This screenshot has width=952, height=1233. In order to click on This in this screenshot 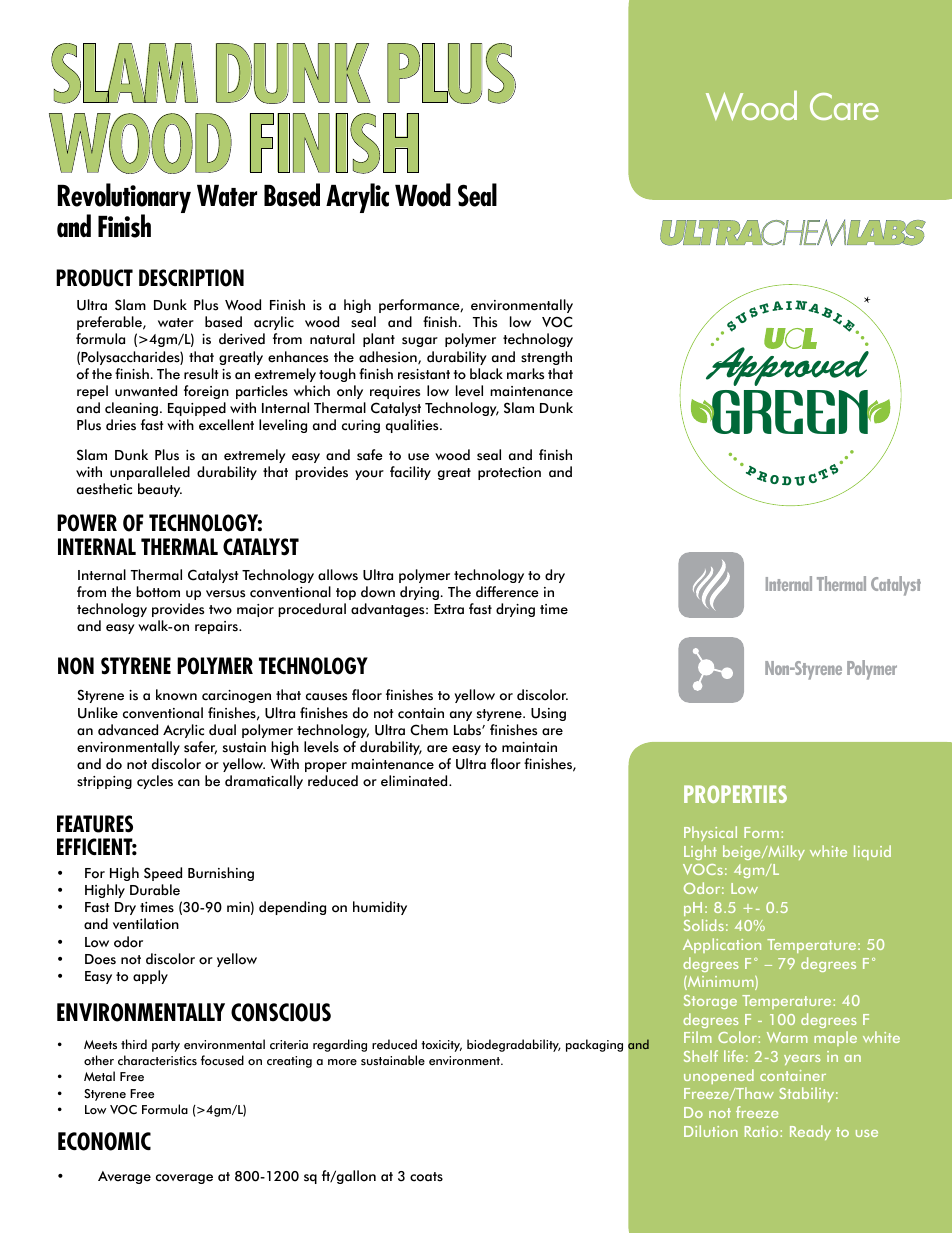, I will do `click(485, 322)`.
